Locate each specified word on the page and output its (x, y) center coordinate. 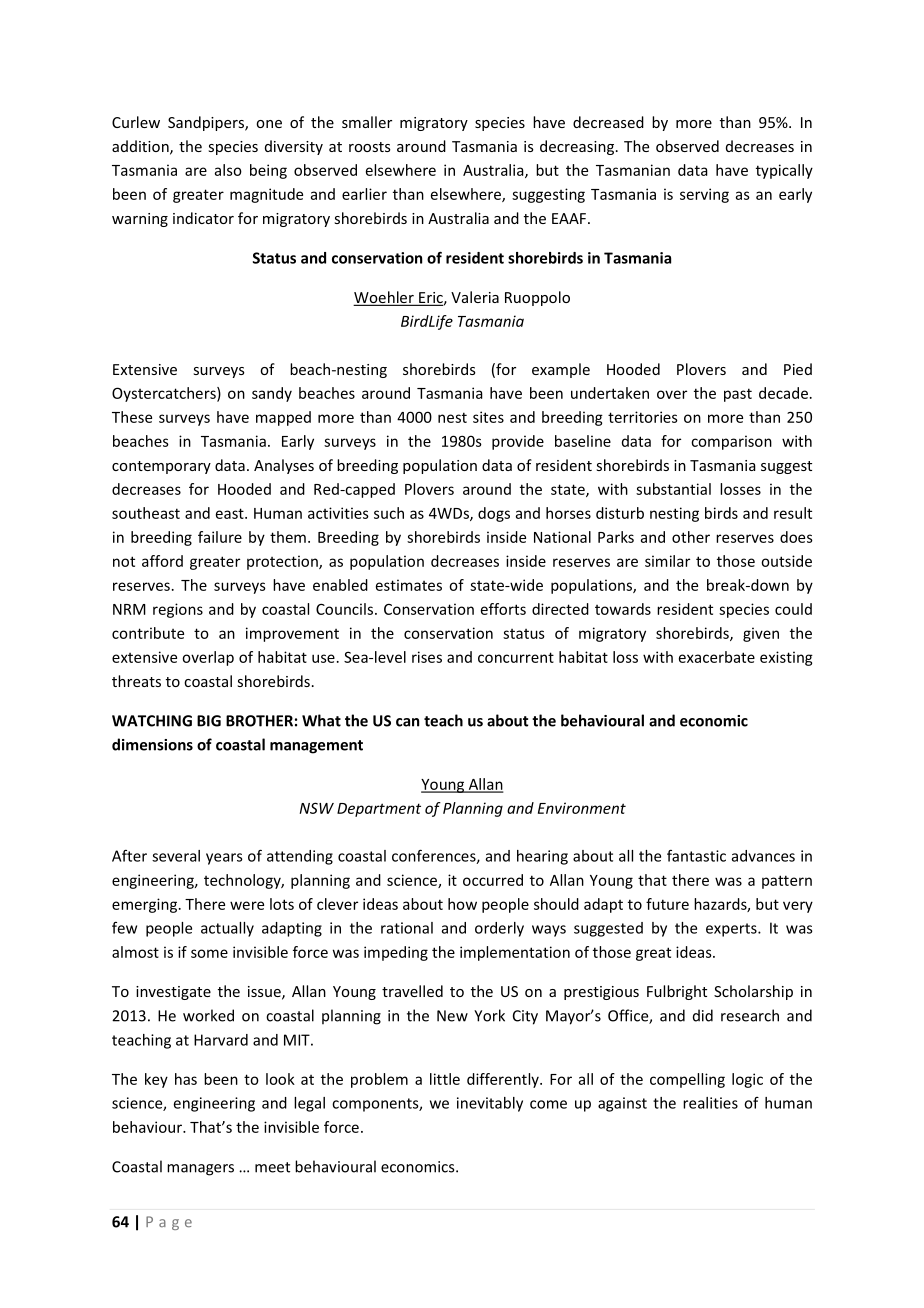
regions (178, 610)
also (228, 170)
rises (427, 657)
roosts (370, 147)
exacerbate (717, 657)
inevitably (490, 1104)
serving (704, 195)
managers (200, 1170)
